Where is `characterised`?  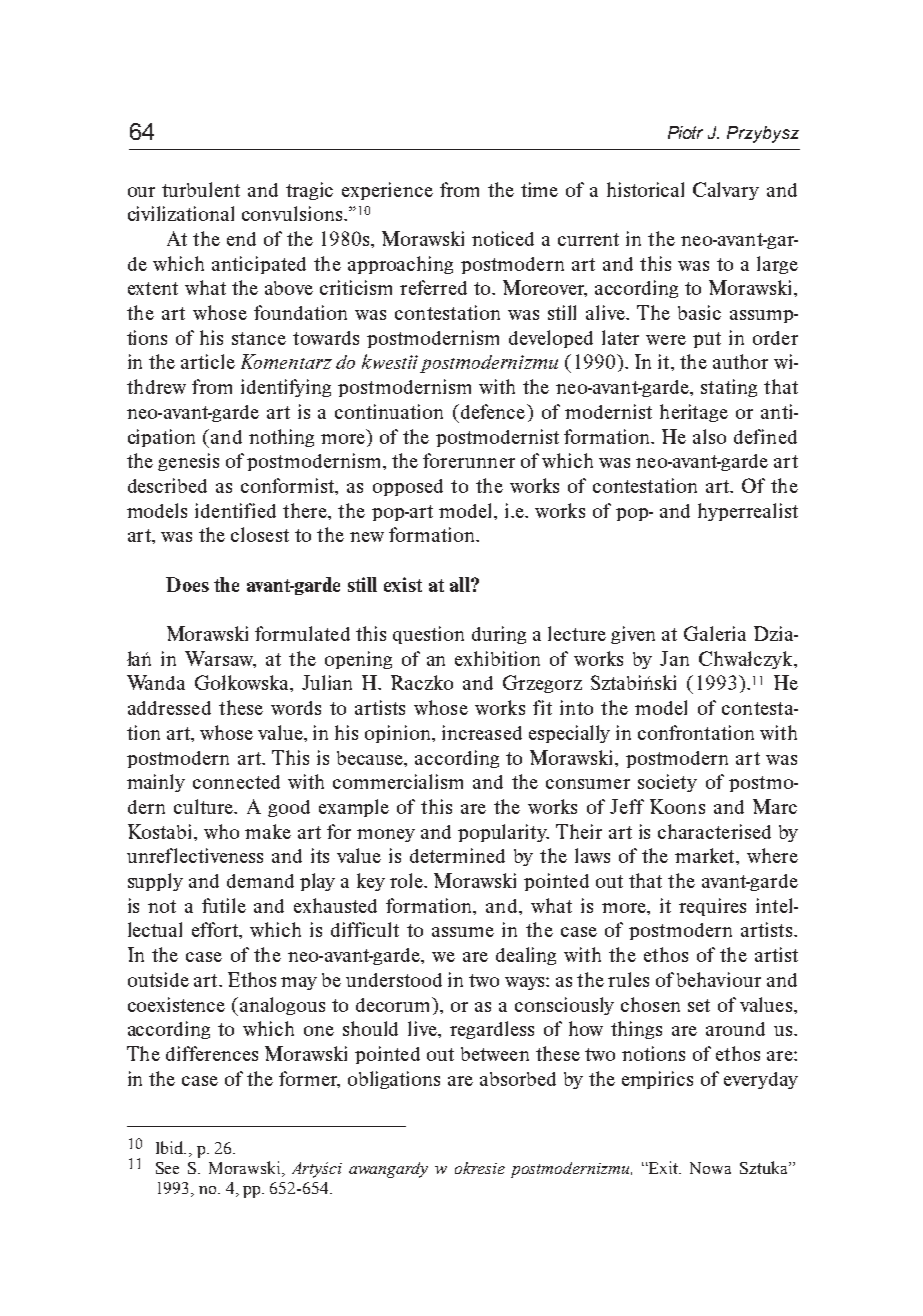 characterised is located at coordinates (714, 831).
